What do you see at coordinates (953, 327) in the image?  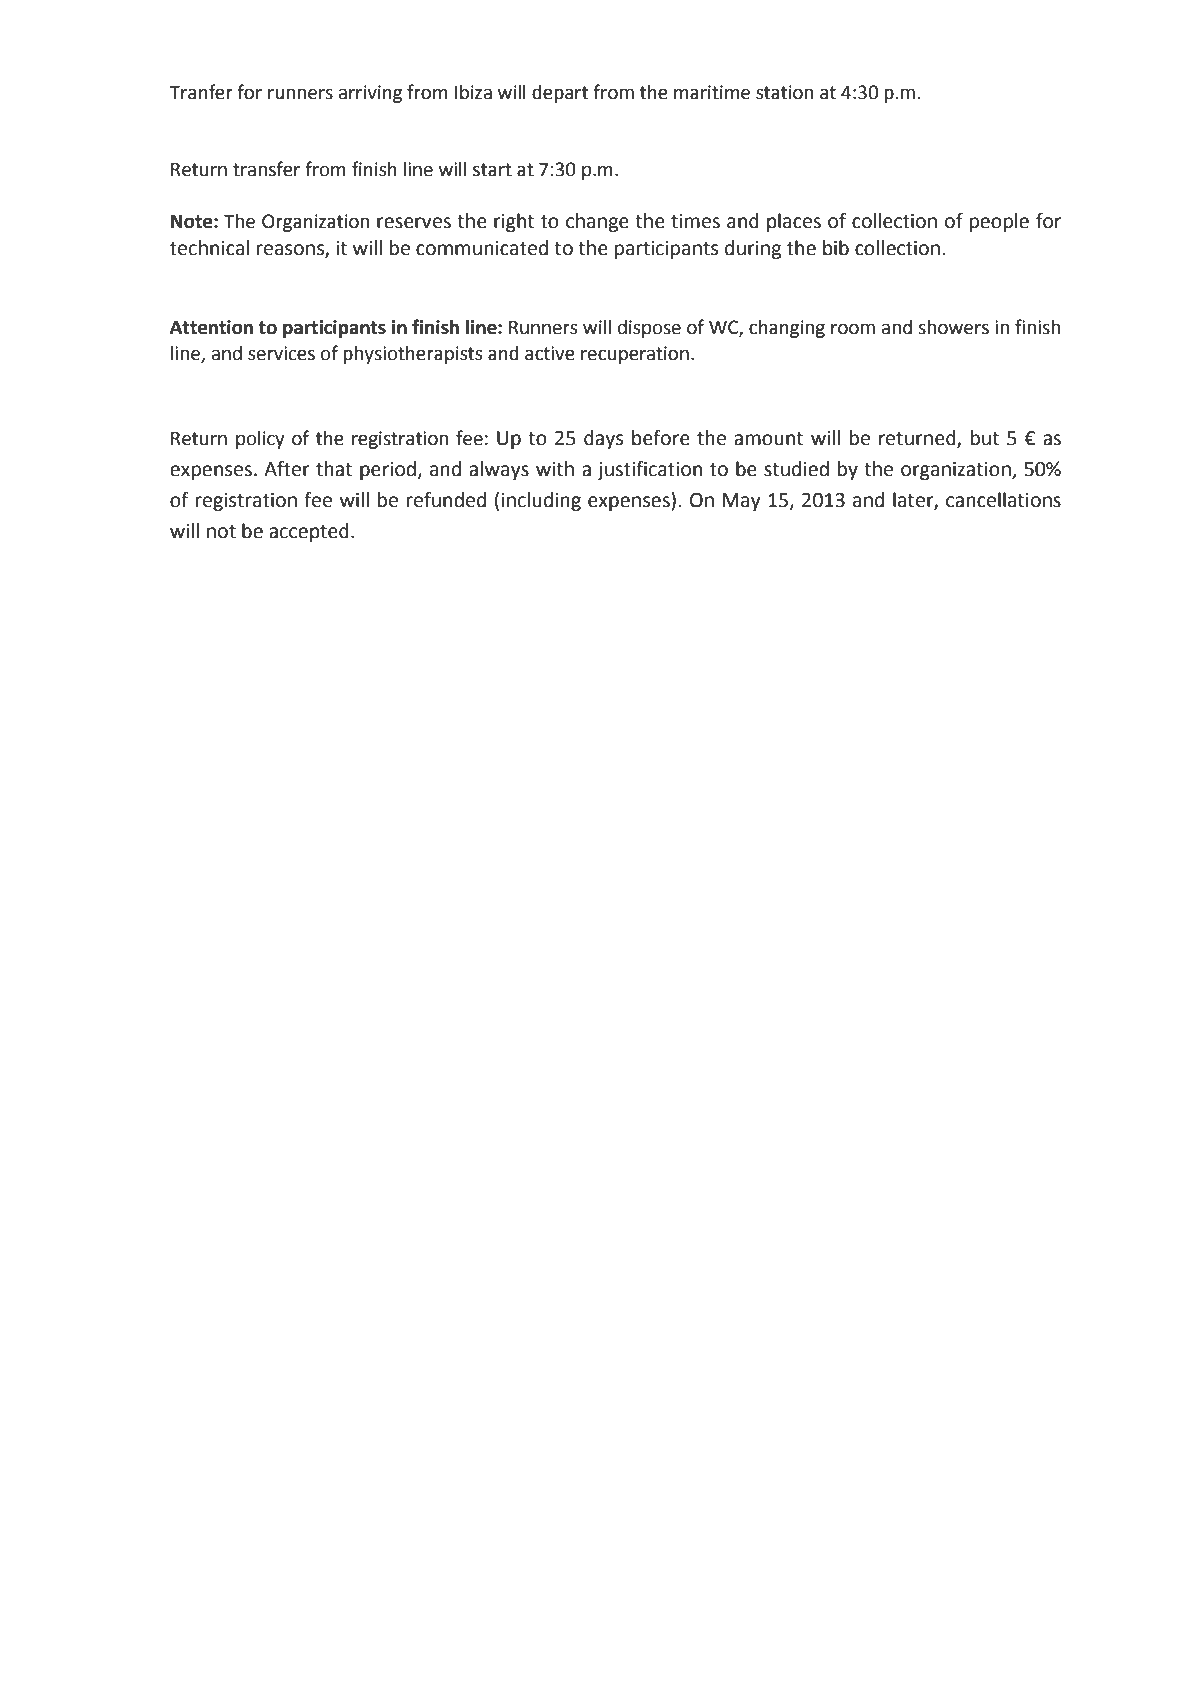 I see `showers` at bounding box center [953, 327].
